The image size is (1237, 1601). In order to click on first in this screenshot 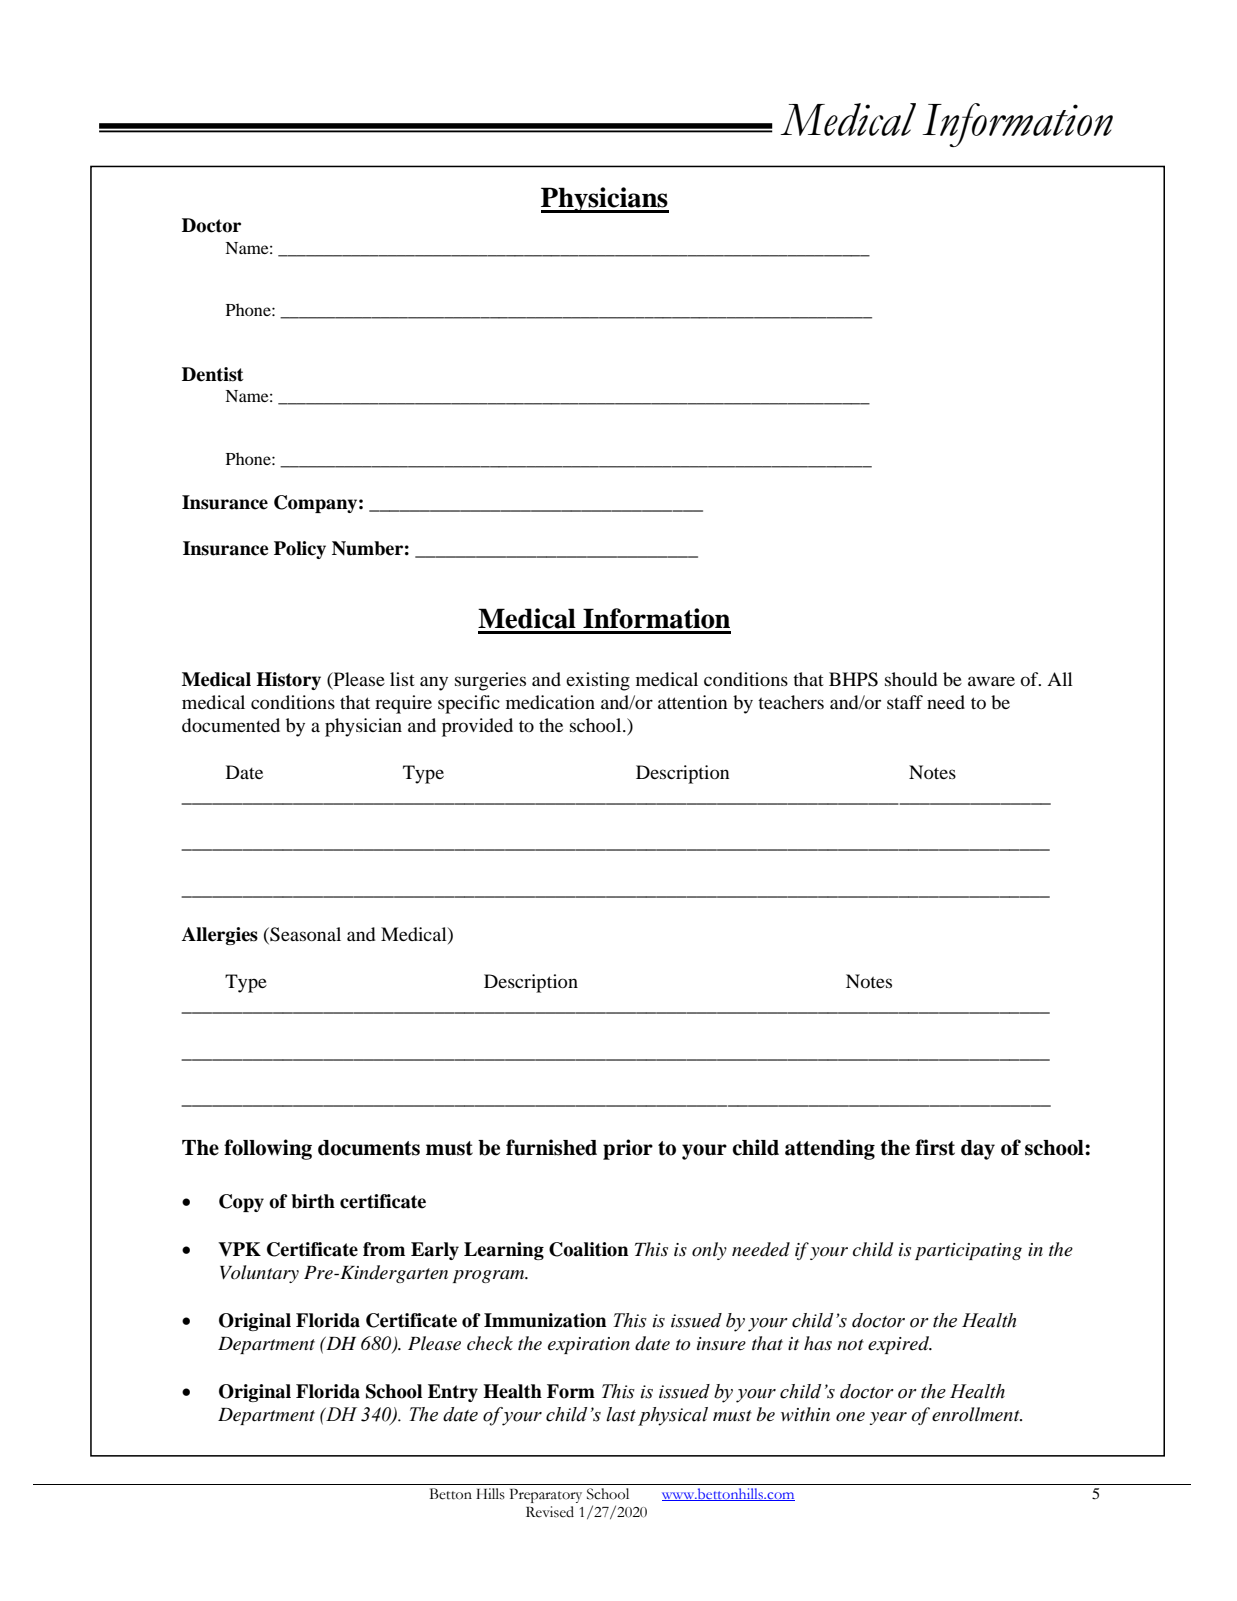, I will do `click(935, 1147)`.
